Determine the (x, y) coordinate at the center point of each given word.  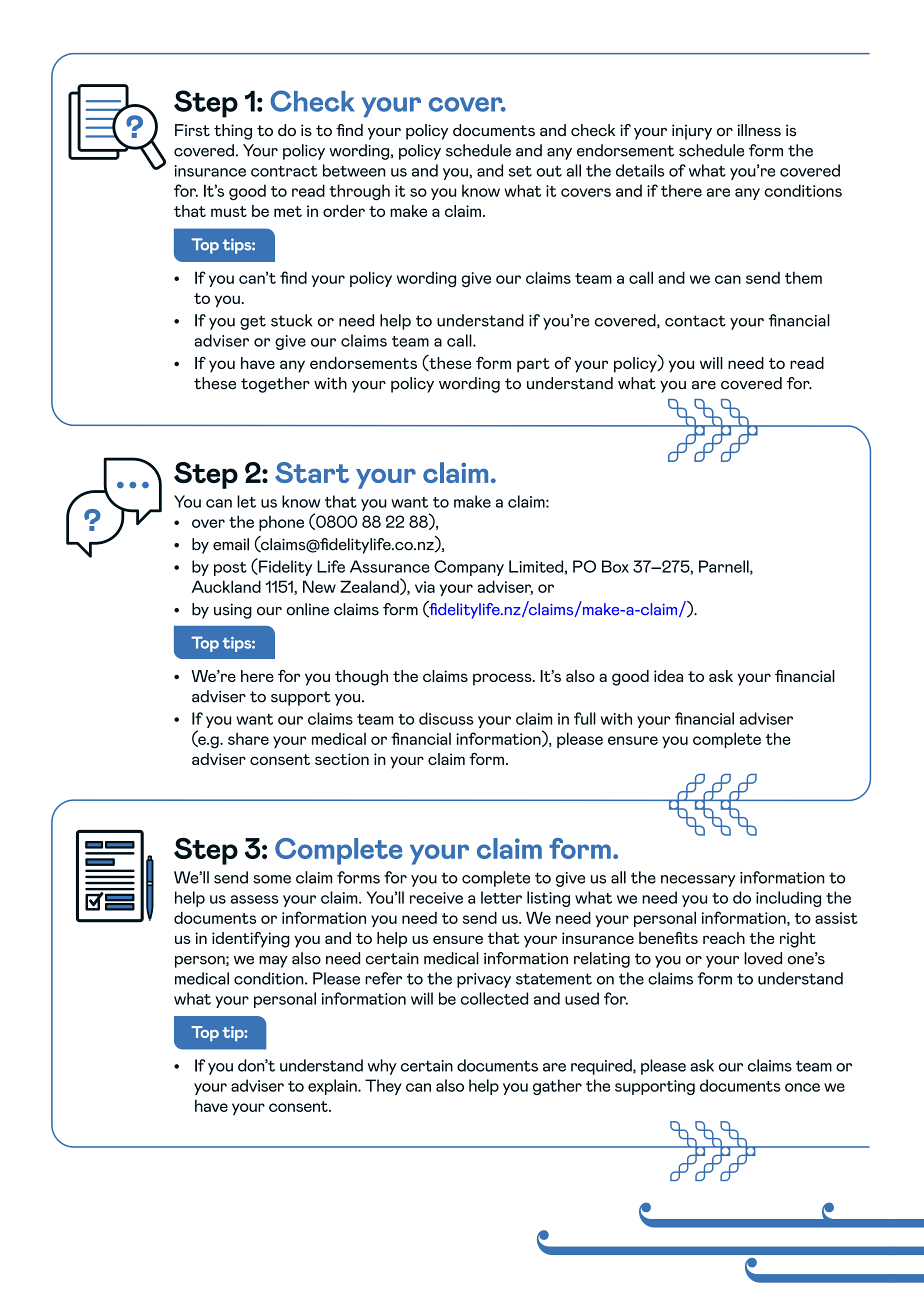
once (802, 1087)
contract (284, 171)
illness (759, 130)
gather (557, 1087)
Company (469, 568)
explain (333, 1087)
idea (668, 676)
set (520, 171)
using (233, 611)
